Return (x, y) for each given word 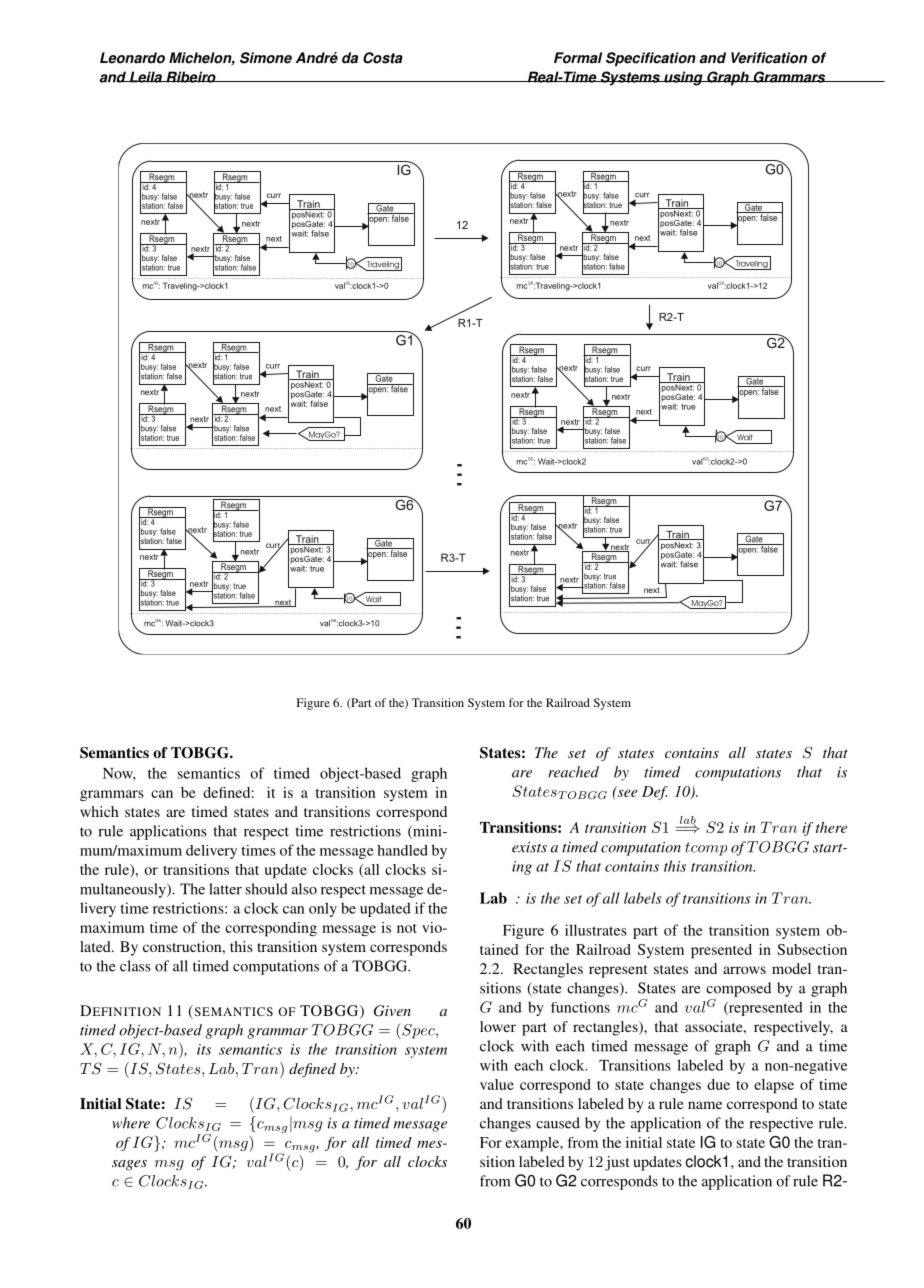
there (831, 827)
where (131, 1123)
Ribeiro (191, 77)
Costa (383, 58)
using (683, 78)
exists (529, 847)
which (99, 811)
